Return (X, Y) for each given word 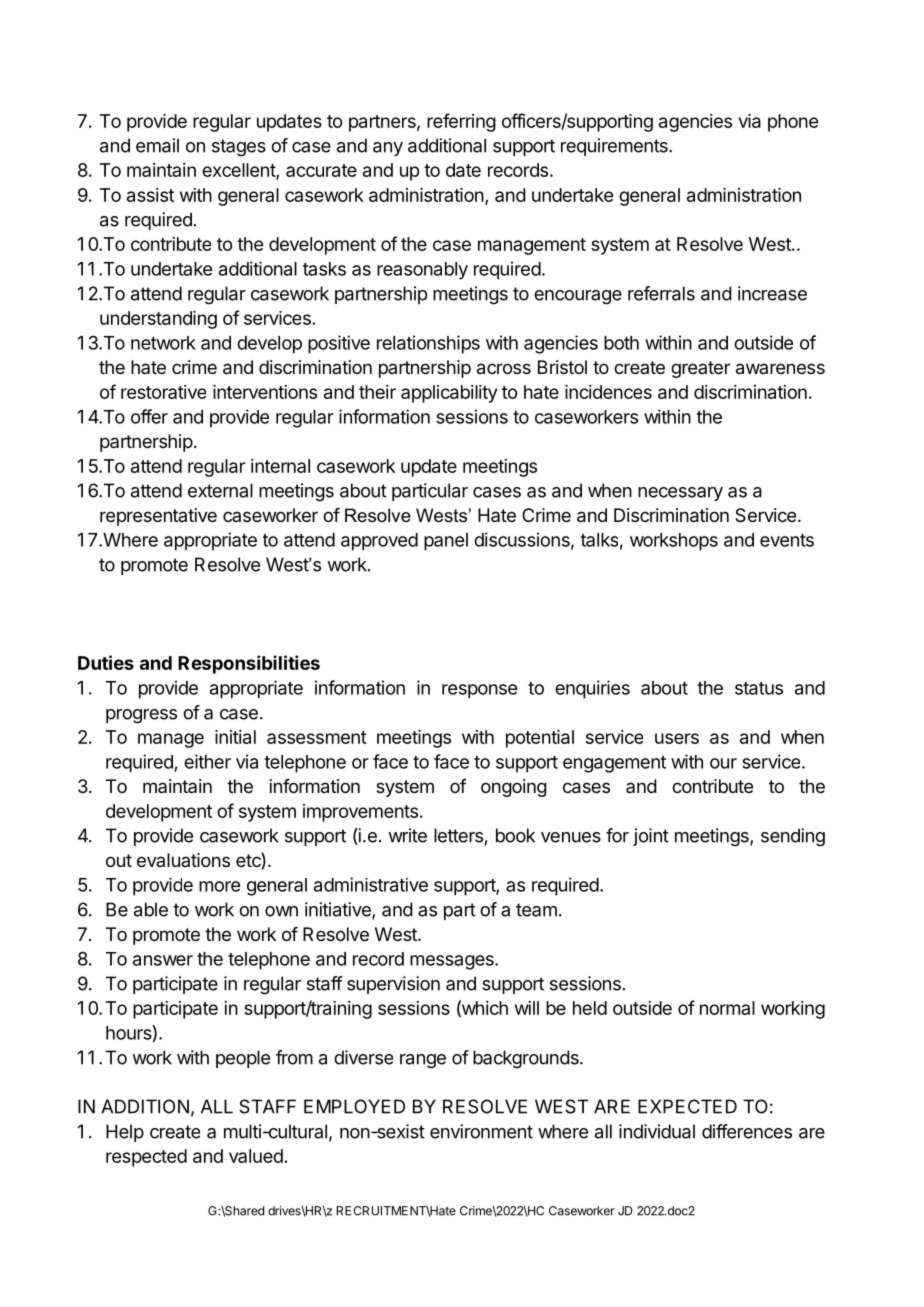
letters (458, 835)
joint (651, 837)
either (207, 761)
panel (446, 542)
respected (146, 1158)
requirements (615, 147)
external (220, 490)
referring (461, 122)
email (157, 145)
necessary (680, 494)
